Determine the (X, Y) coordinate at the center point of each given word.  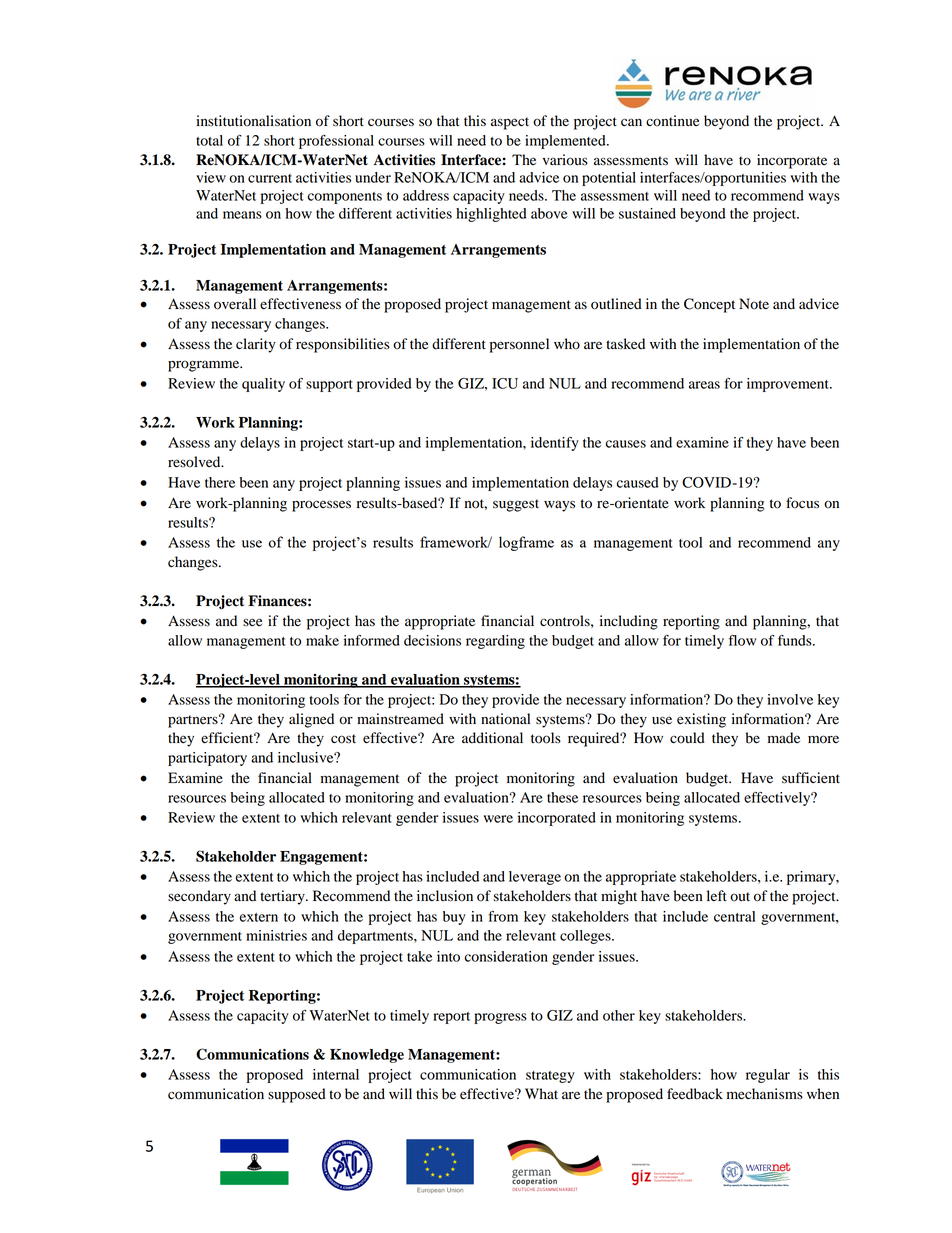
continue (672, 121)
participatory (207, 759)
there (220, 482)
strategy (550, 1077)
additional (492, 738)
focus (802, 503)
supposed (297, 1095)
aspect (510, 123)
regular (768, 1076)
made (784, 738)
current (270, 178)
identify (555, 444)
